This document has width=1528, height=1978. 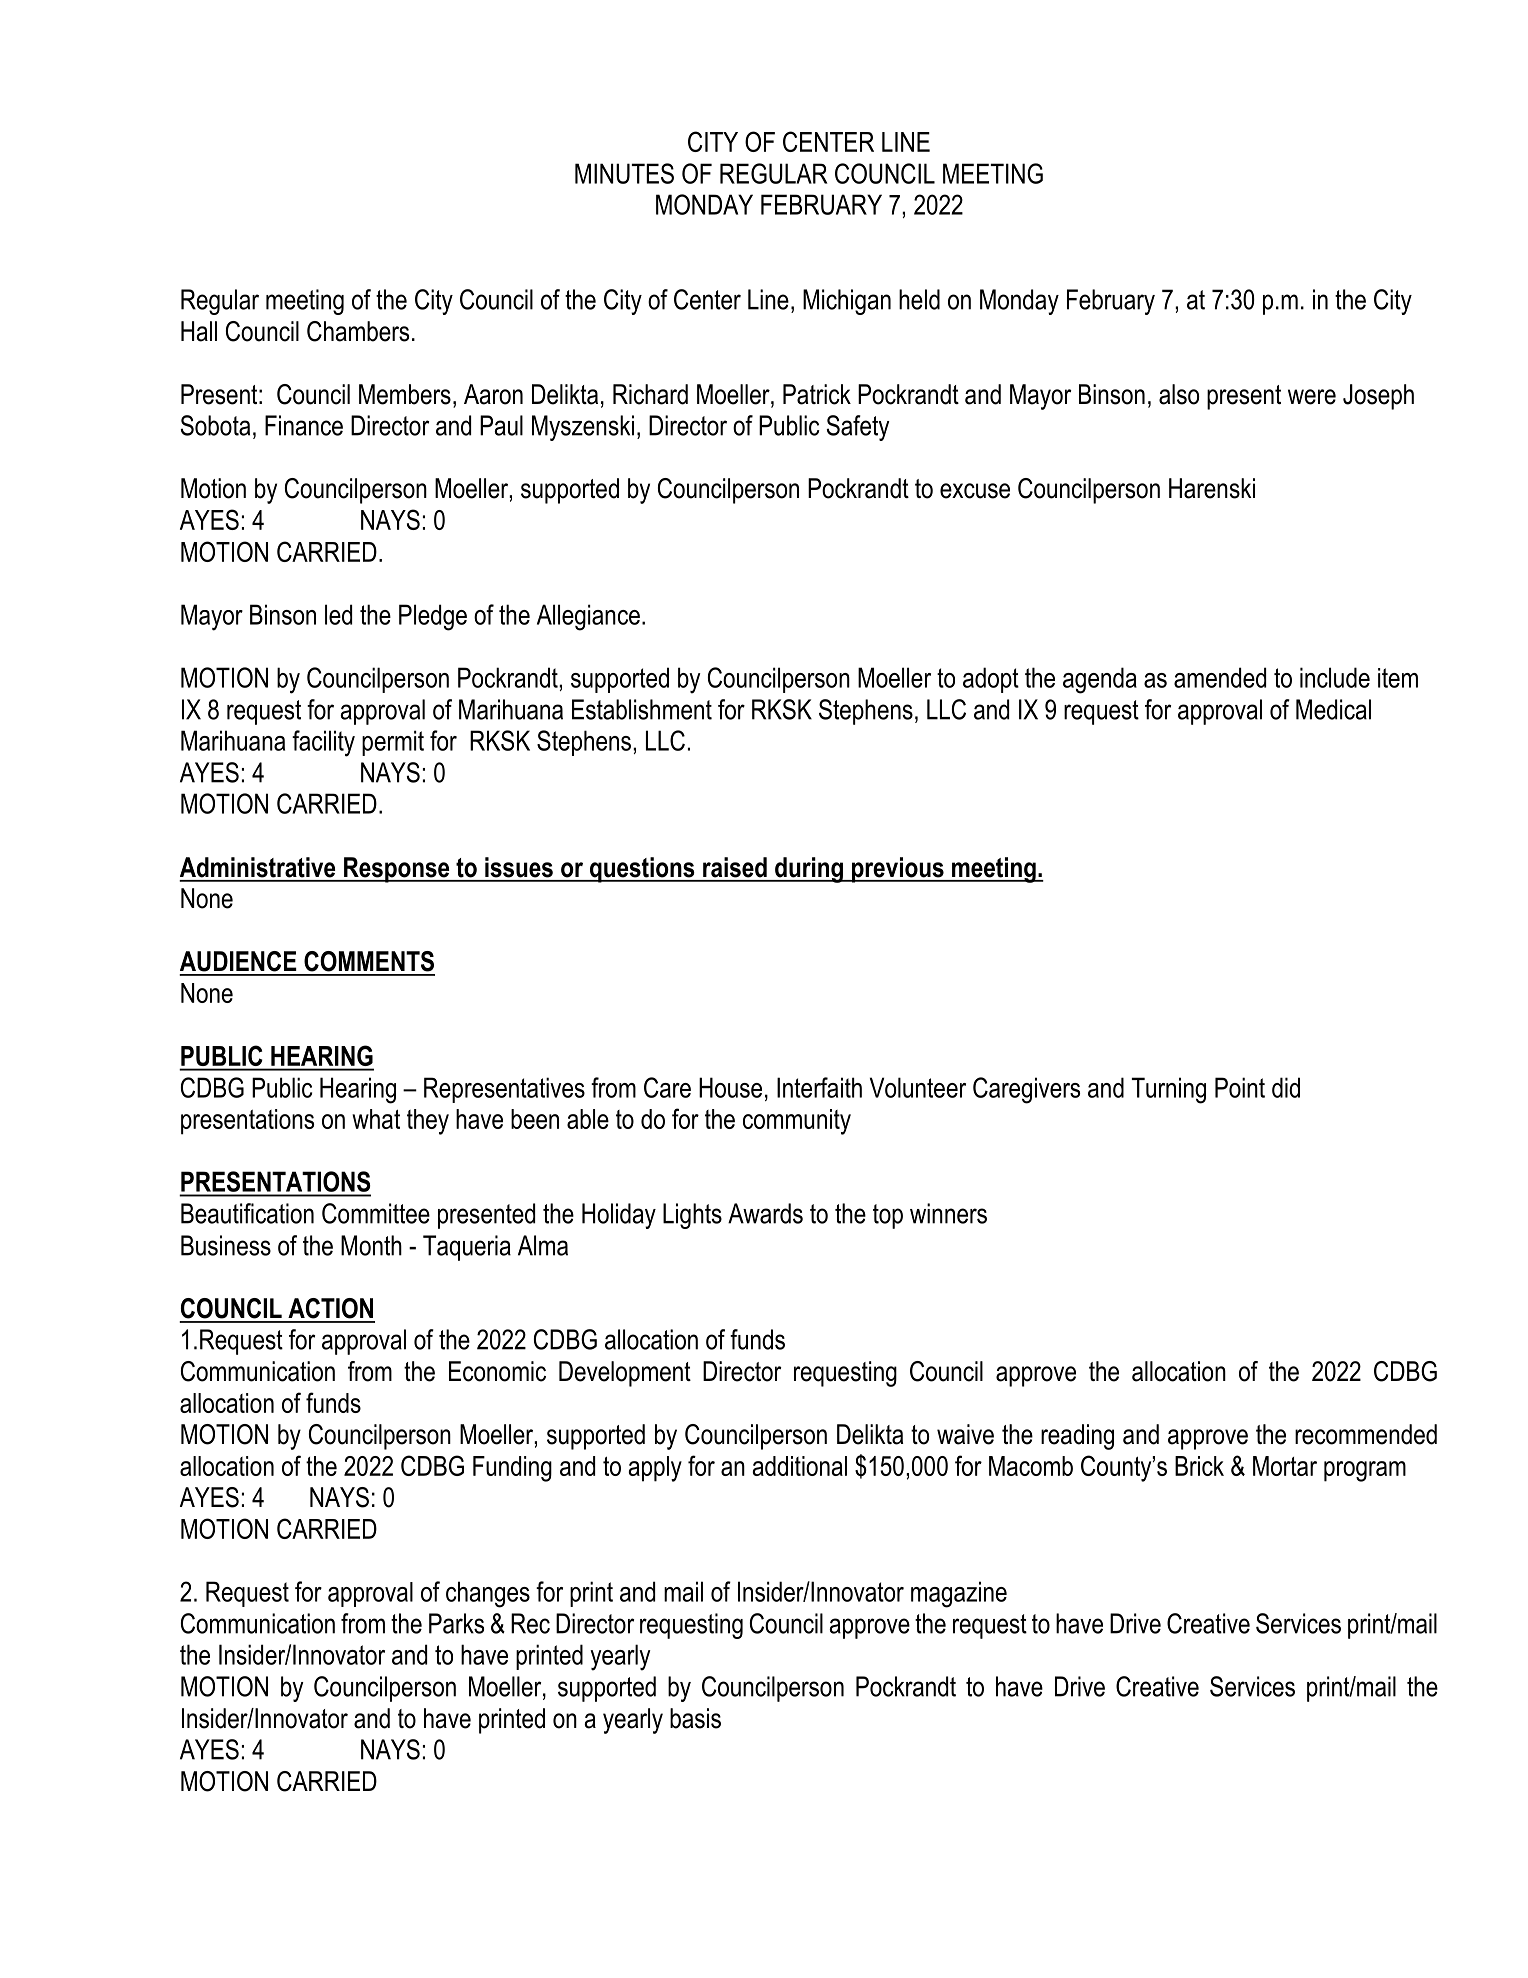 I want to click on were, so click(x=1312, y=397).
